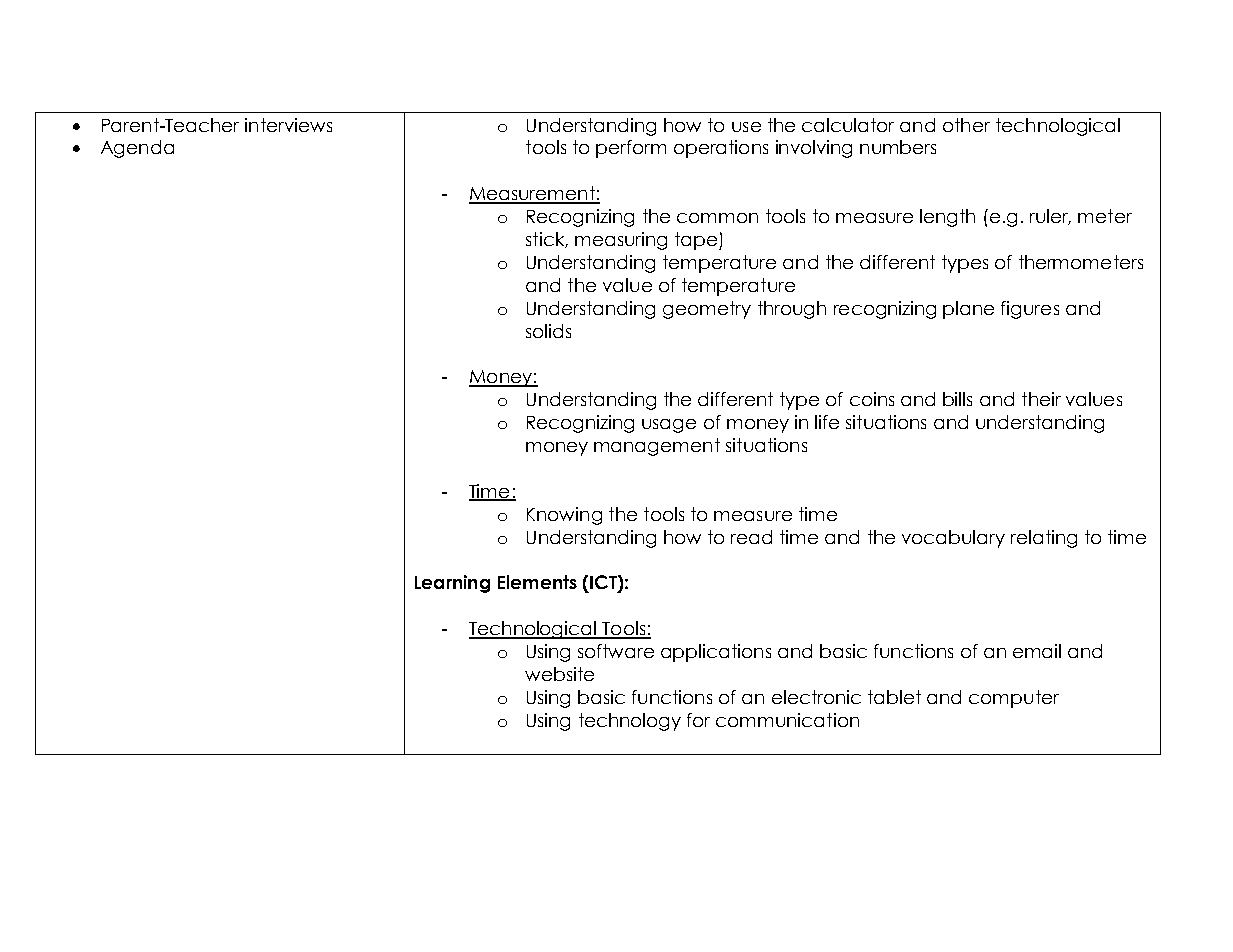  I want to click on perform, so click(631, 149).
